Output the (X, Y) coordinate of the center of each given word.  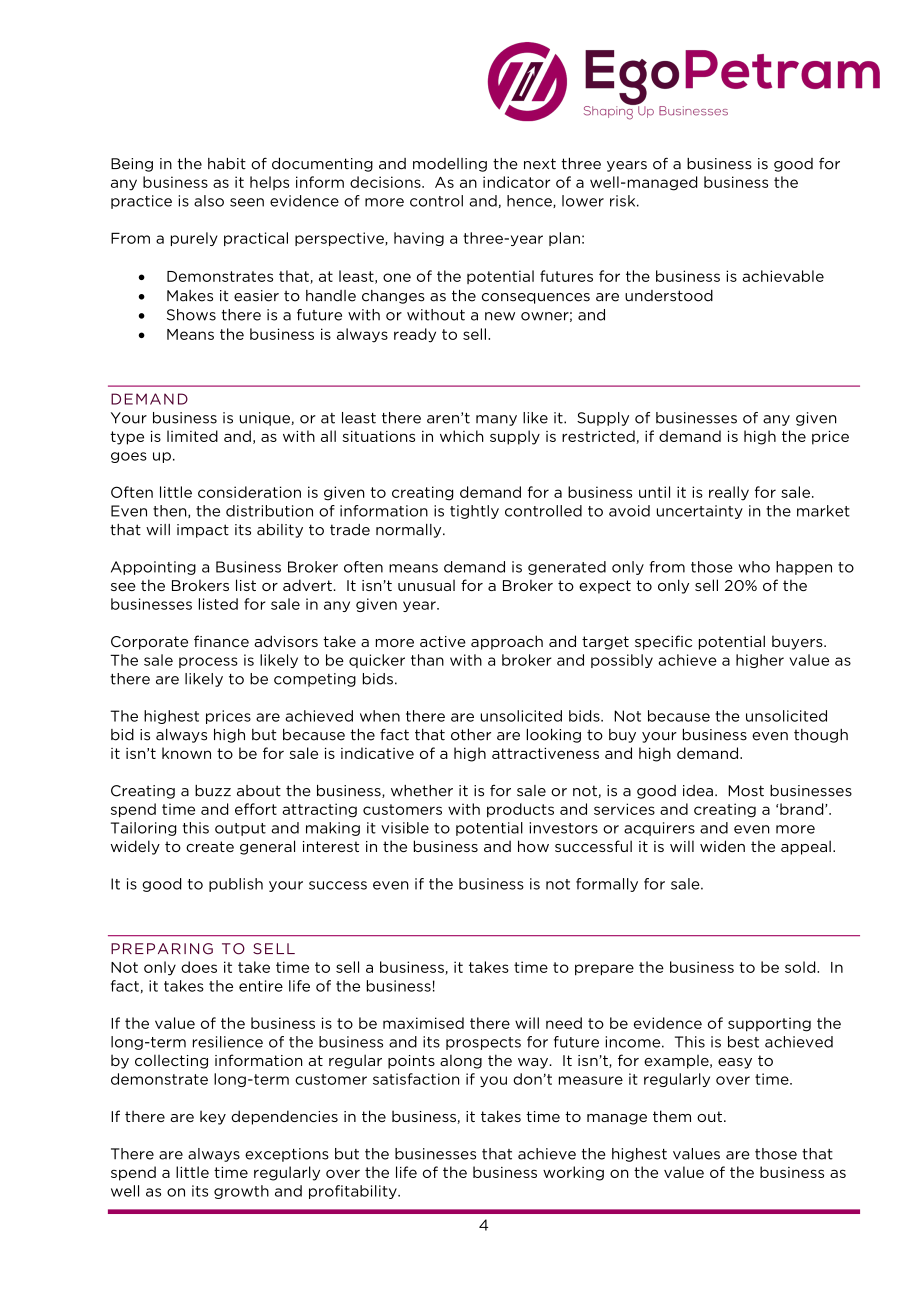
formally (607, 885)
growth (241, 1192)
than (427, 660)
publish (236, 885)
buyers (798, 642)
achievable (783, 276)
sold (801, 967)
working (573, 1173)
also (209, 201)
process (208, 662)
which (462, 436)
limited (192, 436)
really (729, 493)
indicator (516, 182)
